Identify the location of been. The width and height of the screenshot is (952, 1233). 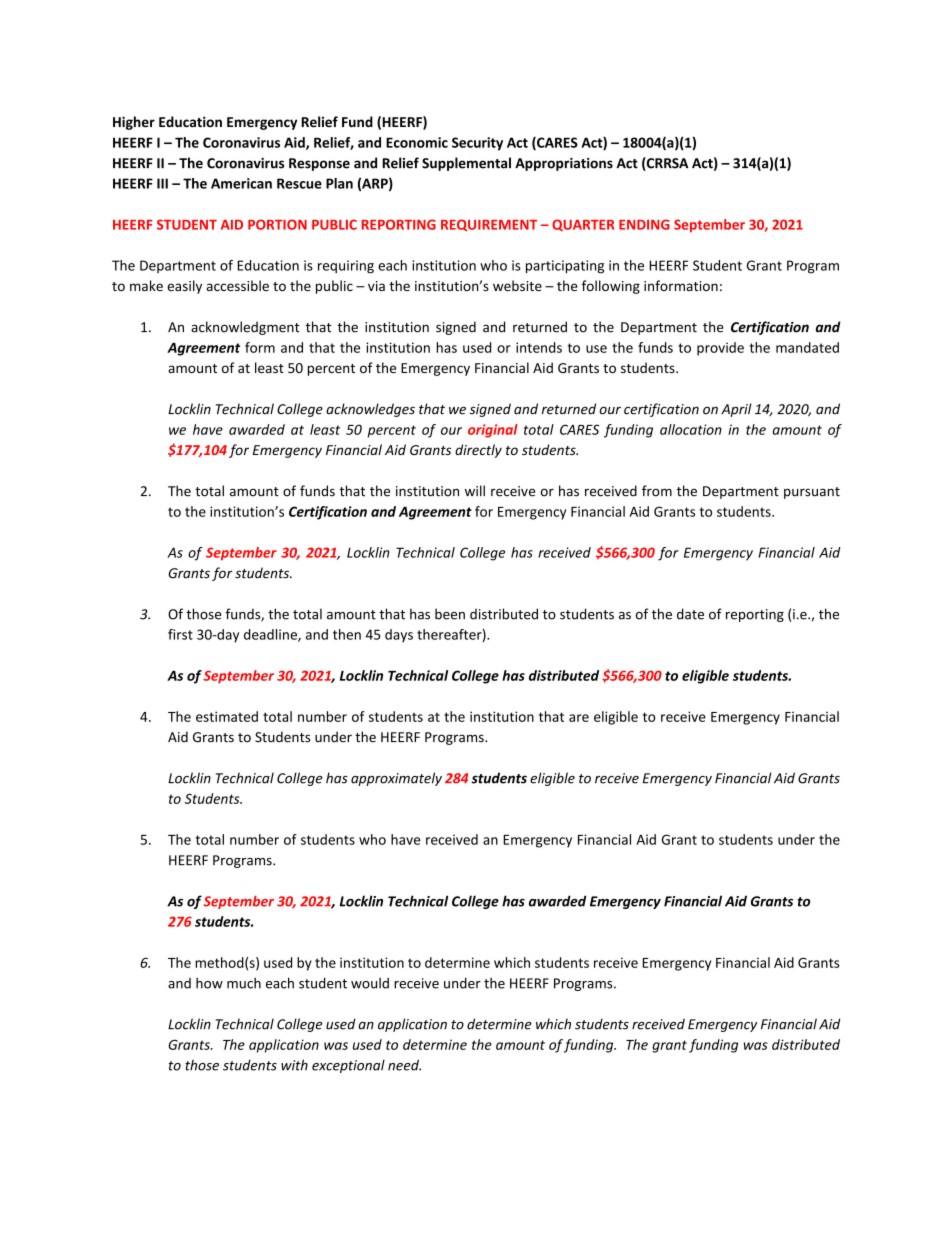
(450, 614).
